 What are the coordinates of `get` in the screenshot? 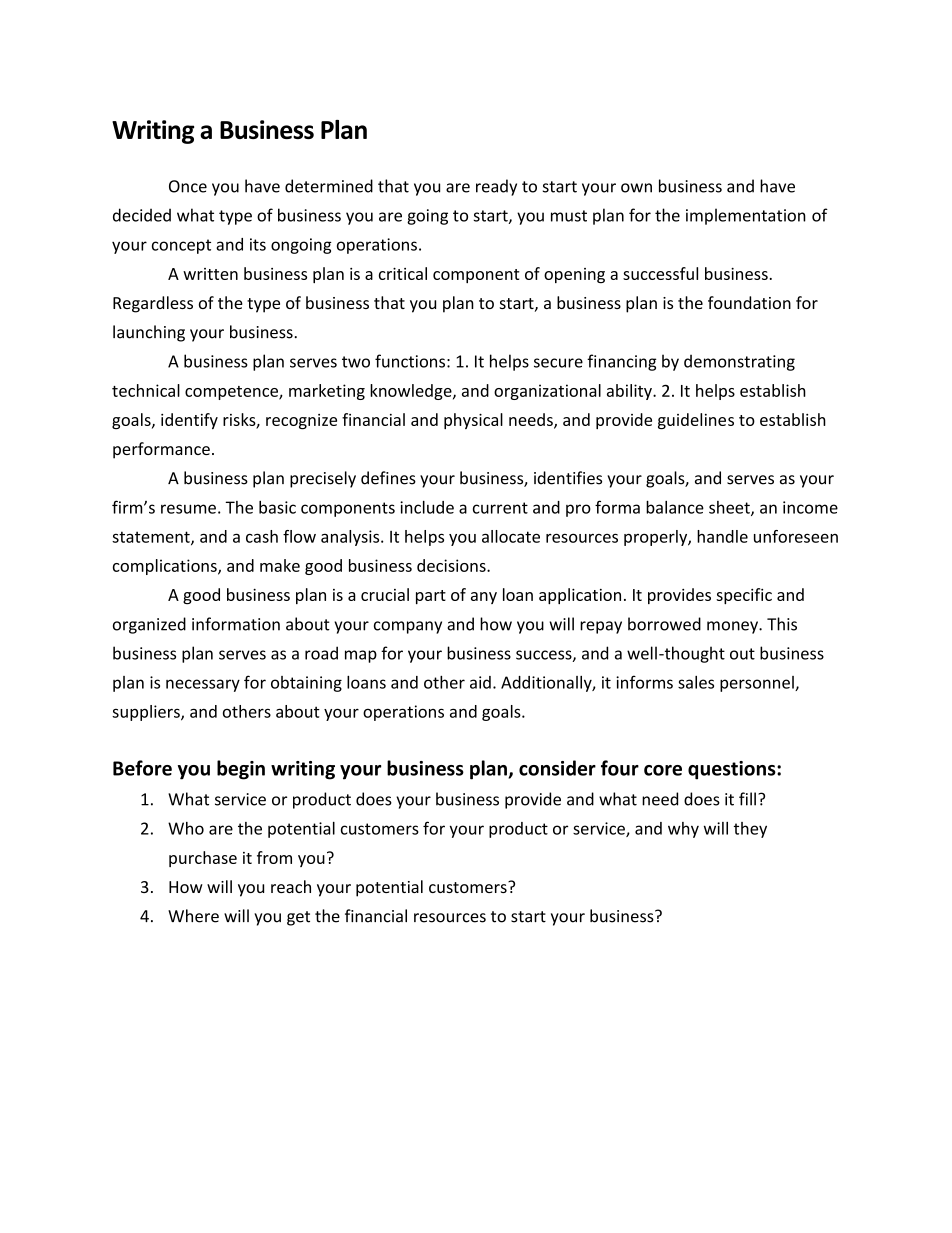 It's located at (298, 918).
